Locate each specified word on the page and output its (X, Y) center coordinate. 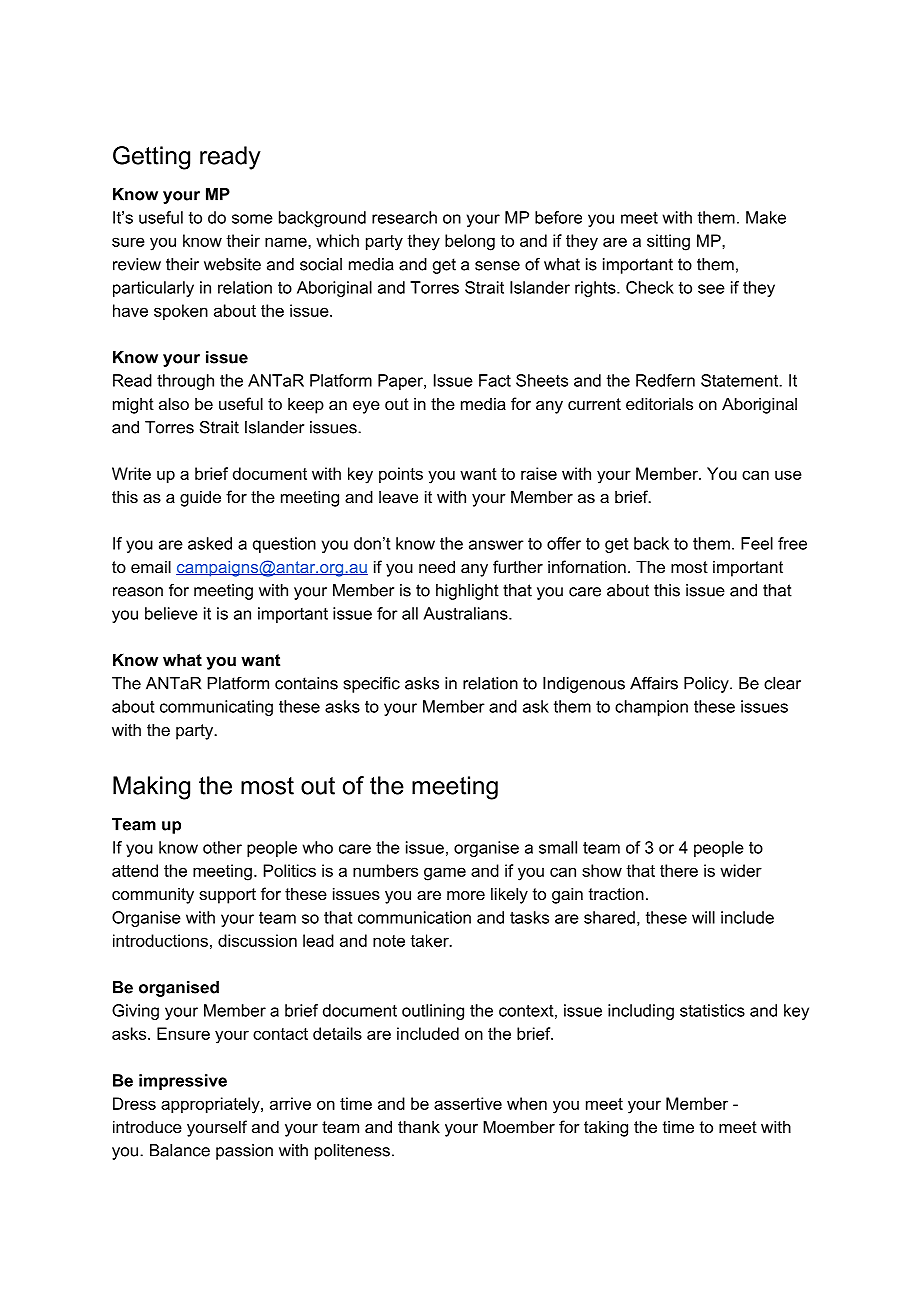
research (404, 217)
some (252, 219)
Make (766, 217)
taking (606, 1128)
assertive (468, 1103)
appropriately (211, 1105)
